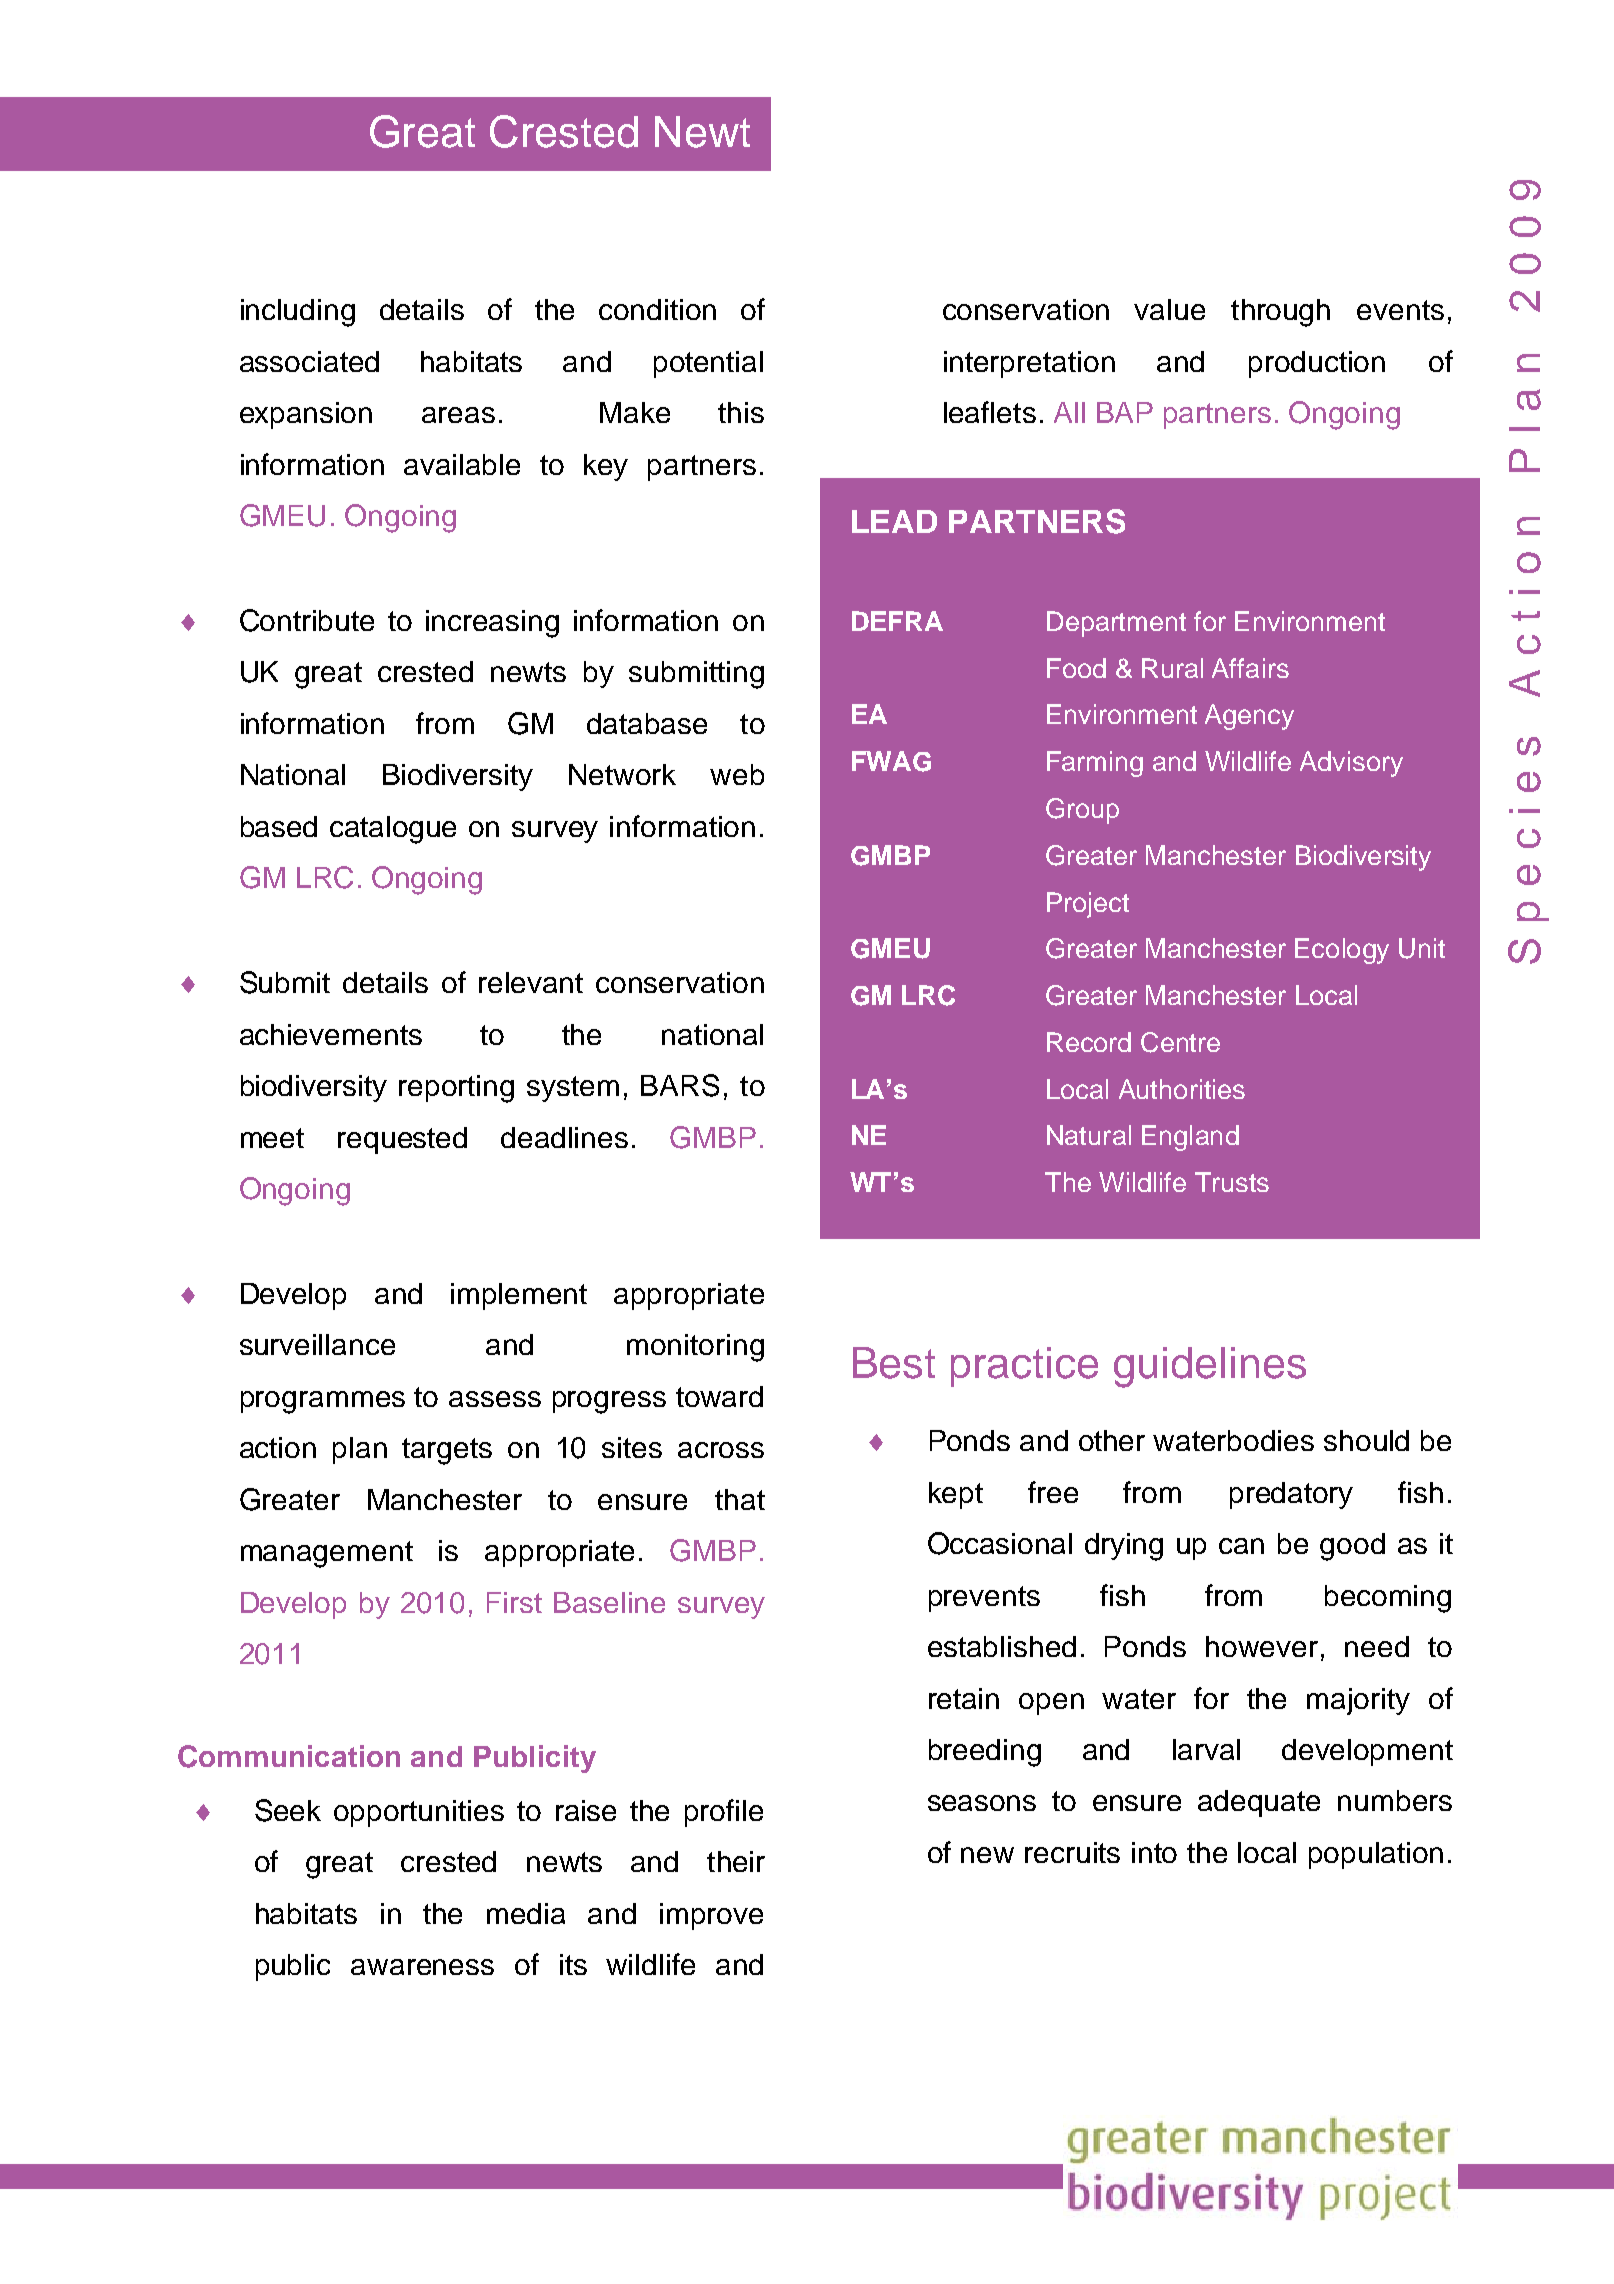 The height and width of the screenshot is (2284, 1614). I want to click on Ecology, so click(1342, 951).
